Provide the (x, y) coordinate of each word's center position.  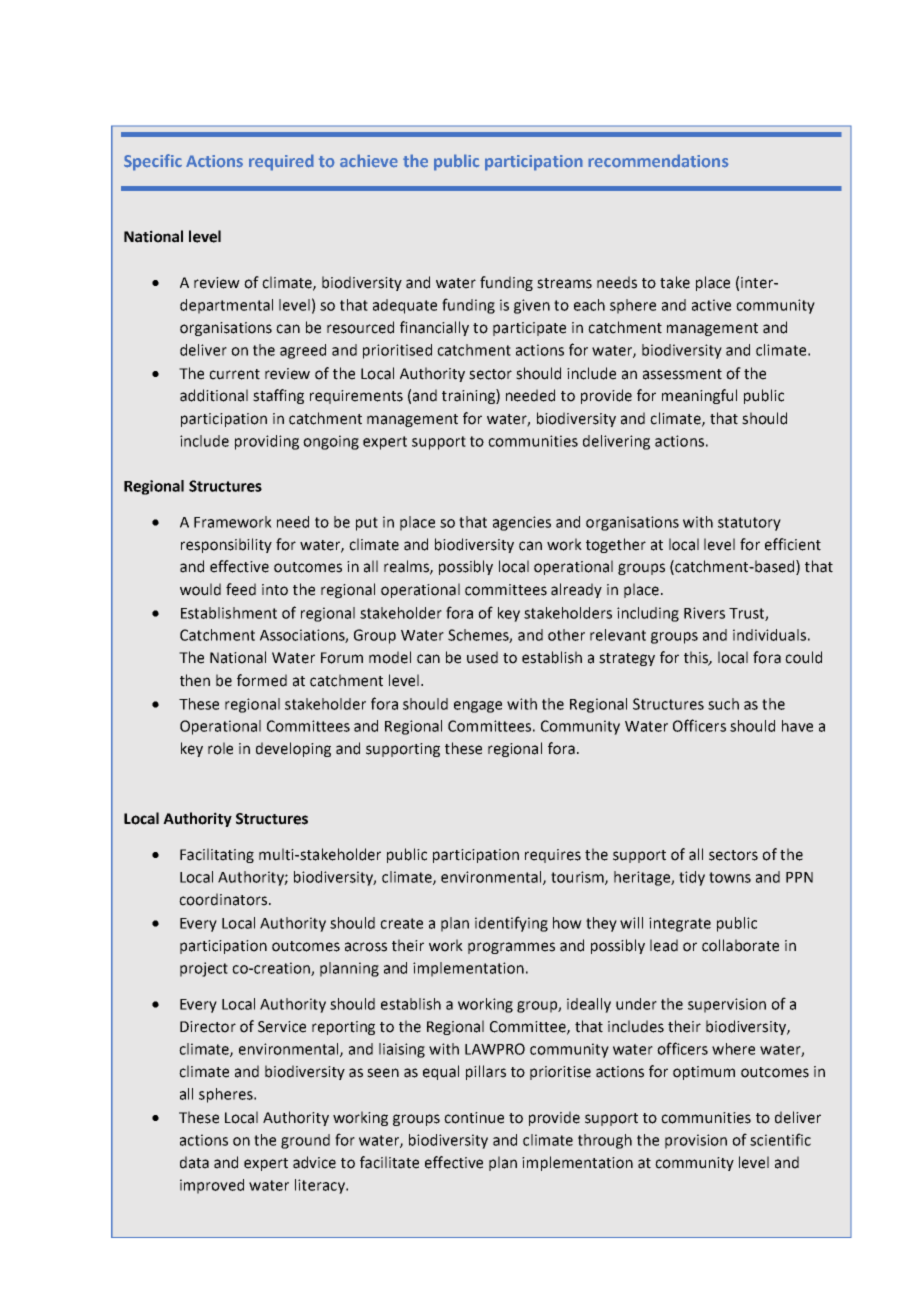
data (194, 1162)
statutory (749, 524)
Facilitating (217, 855)
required (281, 162)
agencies (522, 523)
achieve (369, 161)
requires (553, 856)
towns (730, 877)
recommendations (658, 161)
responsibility (226, 545)
